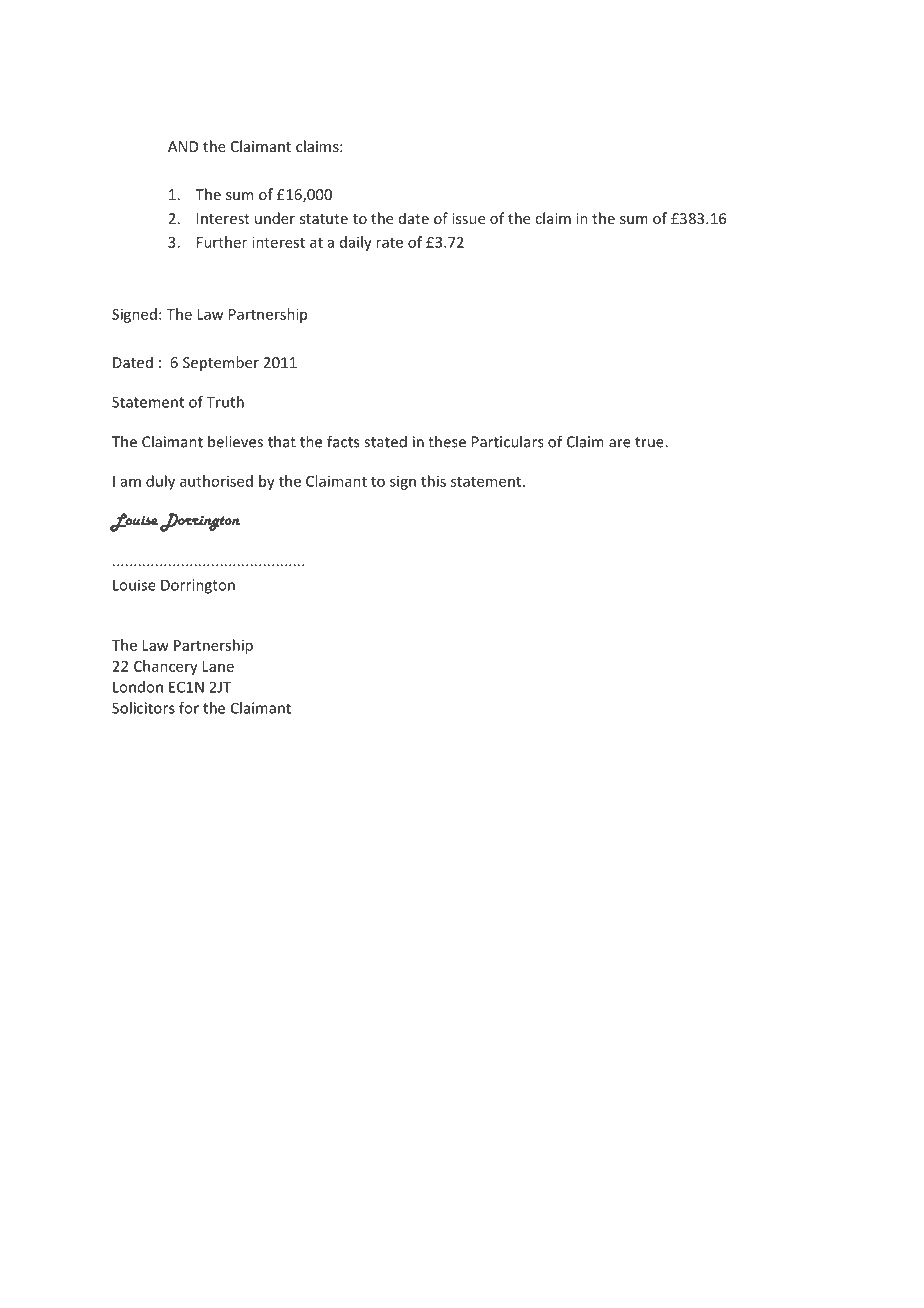  What do you see at coordinates (385, 441) in the document?
I see `stated` at bounding box center [385, 441].
